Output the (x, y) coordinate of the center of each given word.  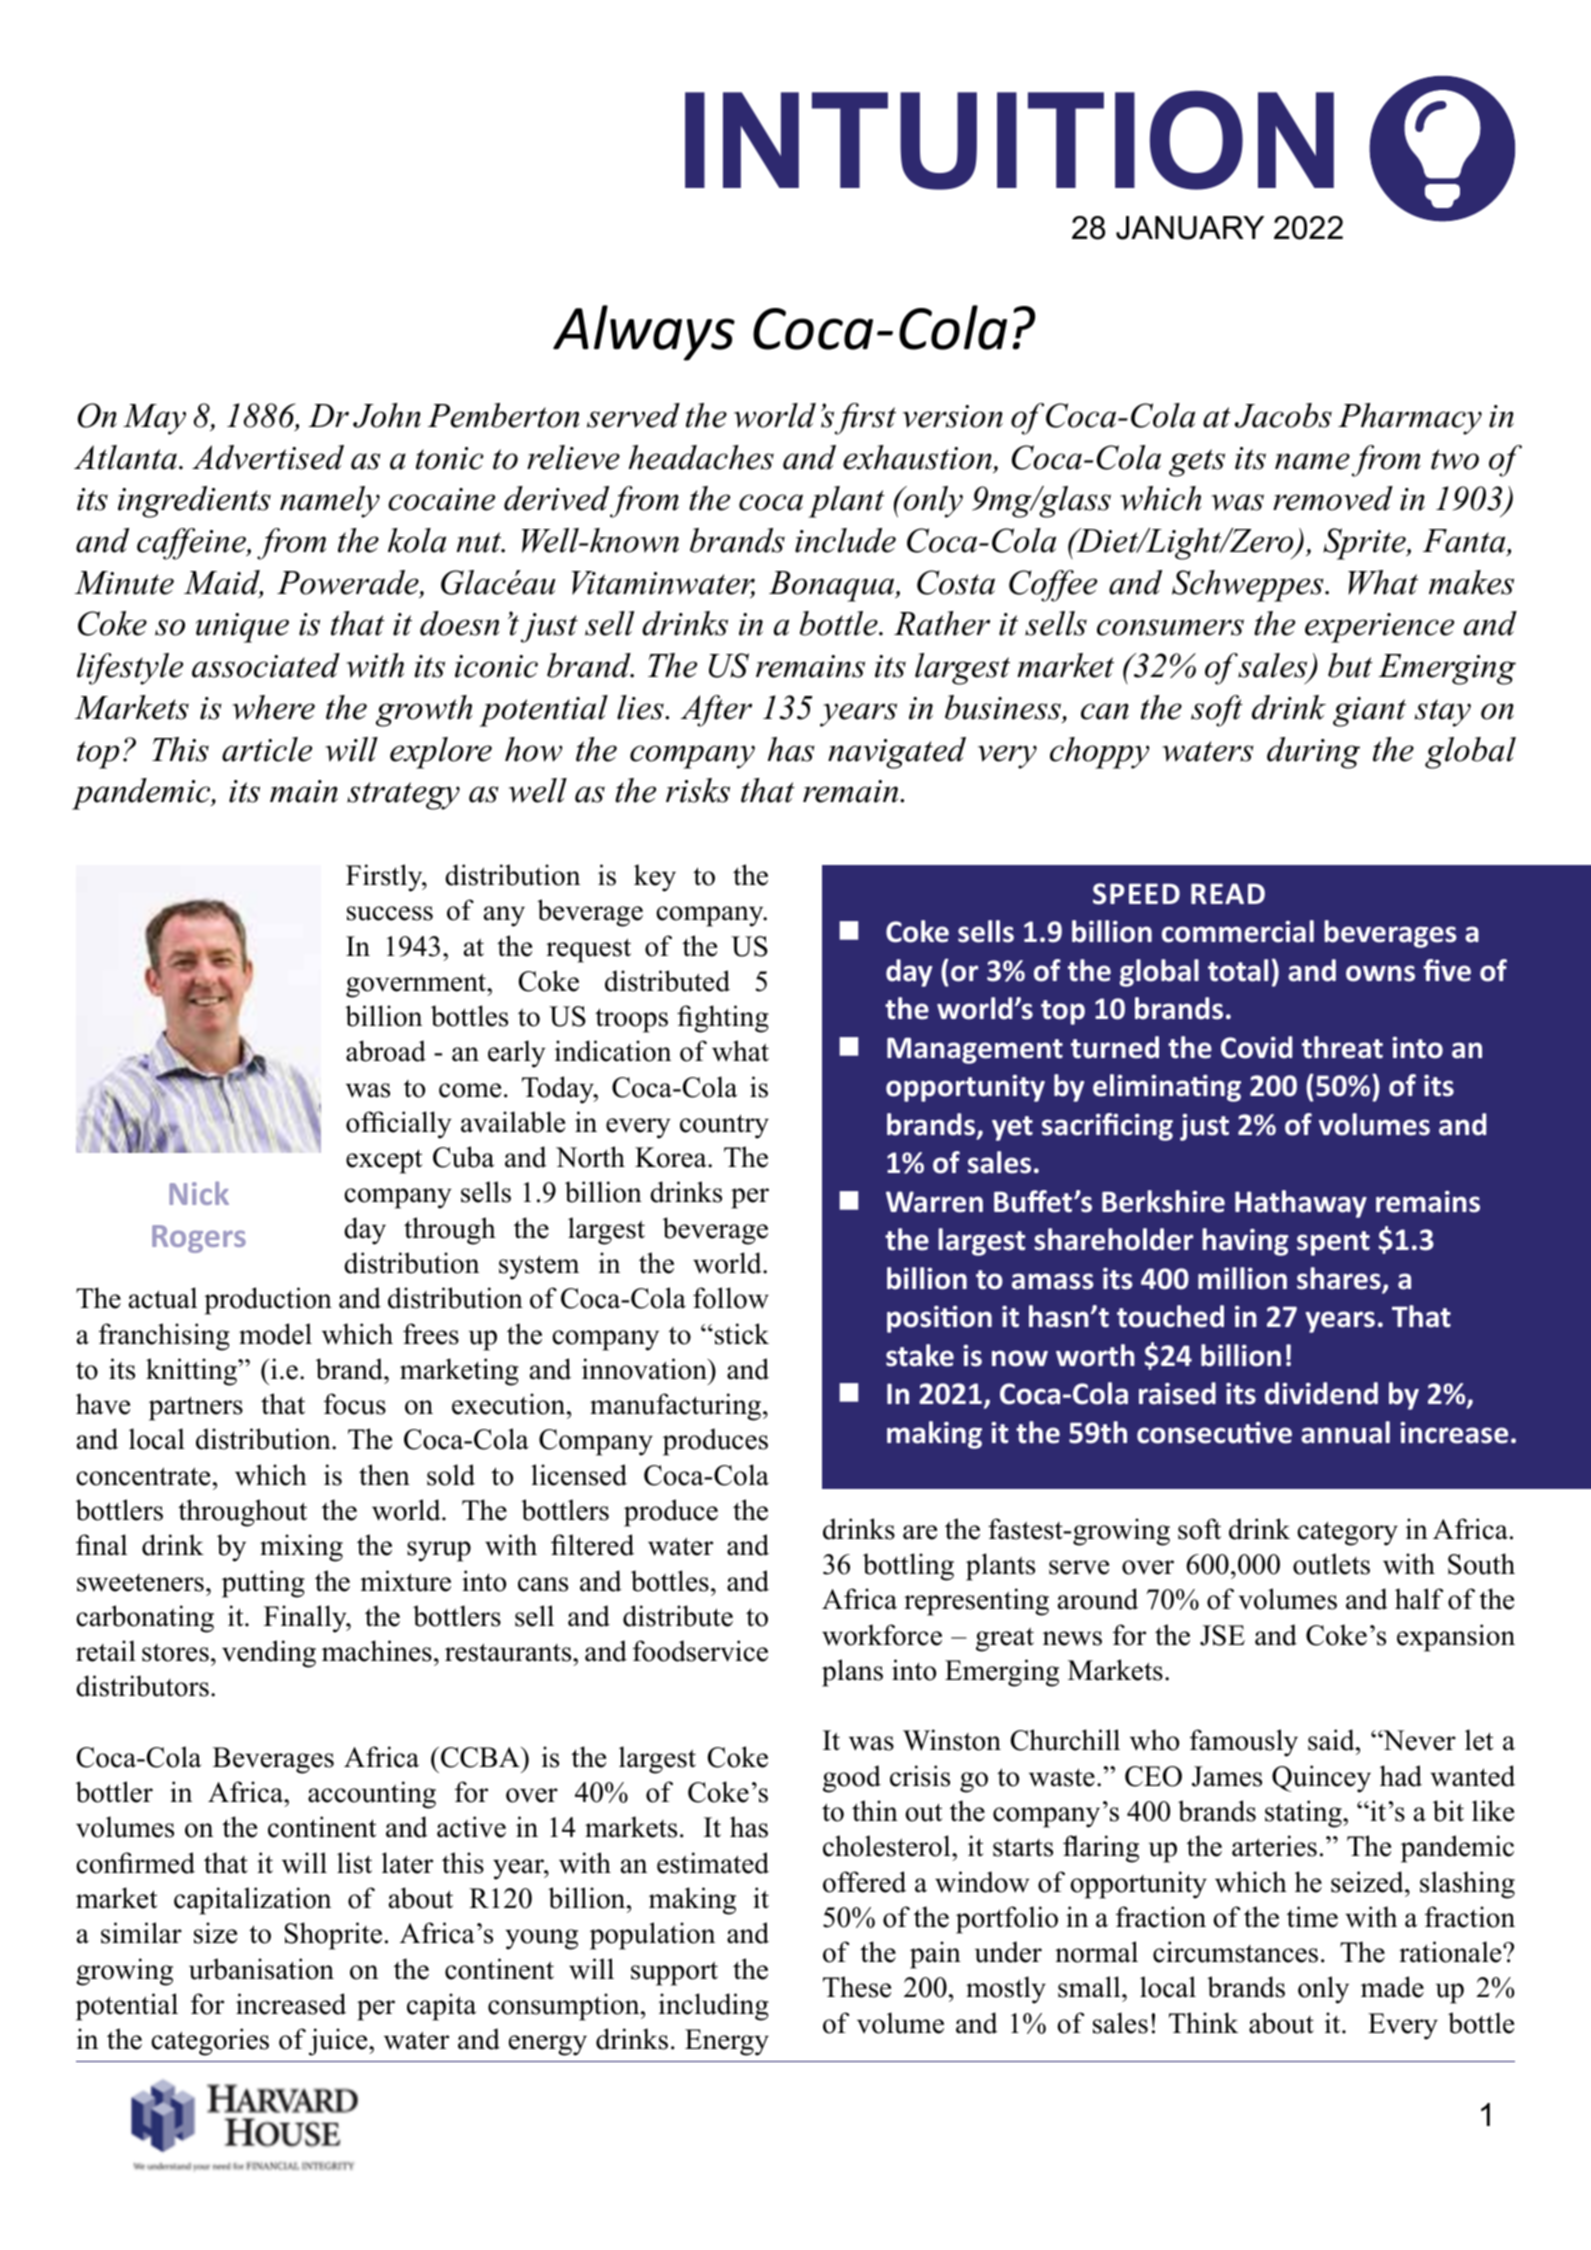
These (857, 1987)
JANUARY (1190, 228)
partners (196, 1408)
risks (698, 790)
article (267, 749)
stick (742, 1334)
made (1392, 1987)
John (387, 415)
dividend (1321, 1393)
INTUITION (1009, 140)
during (1313, 753)
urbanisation (261, 1969)
